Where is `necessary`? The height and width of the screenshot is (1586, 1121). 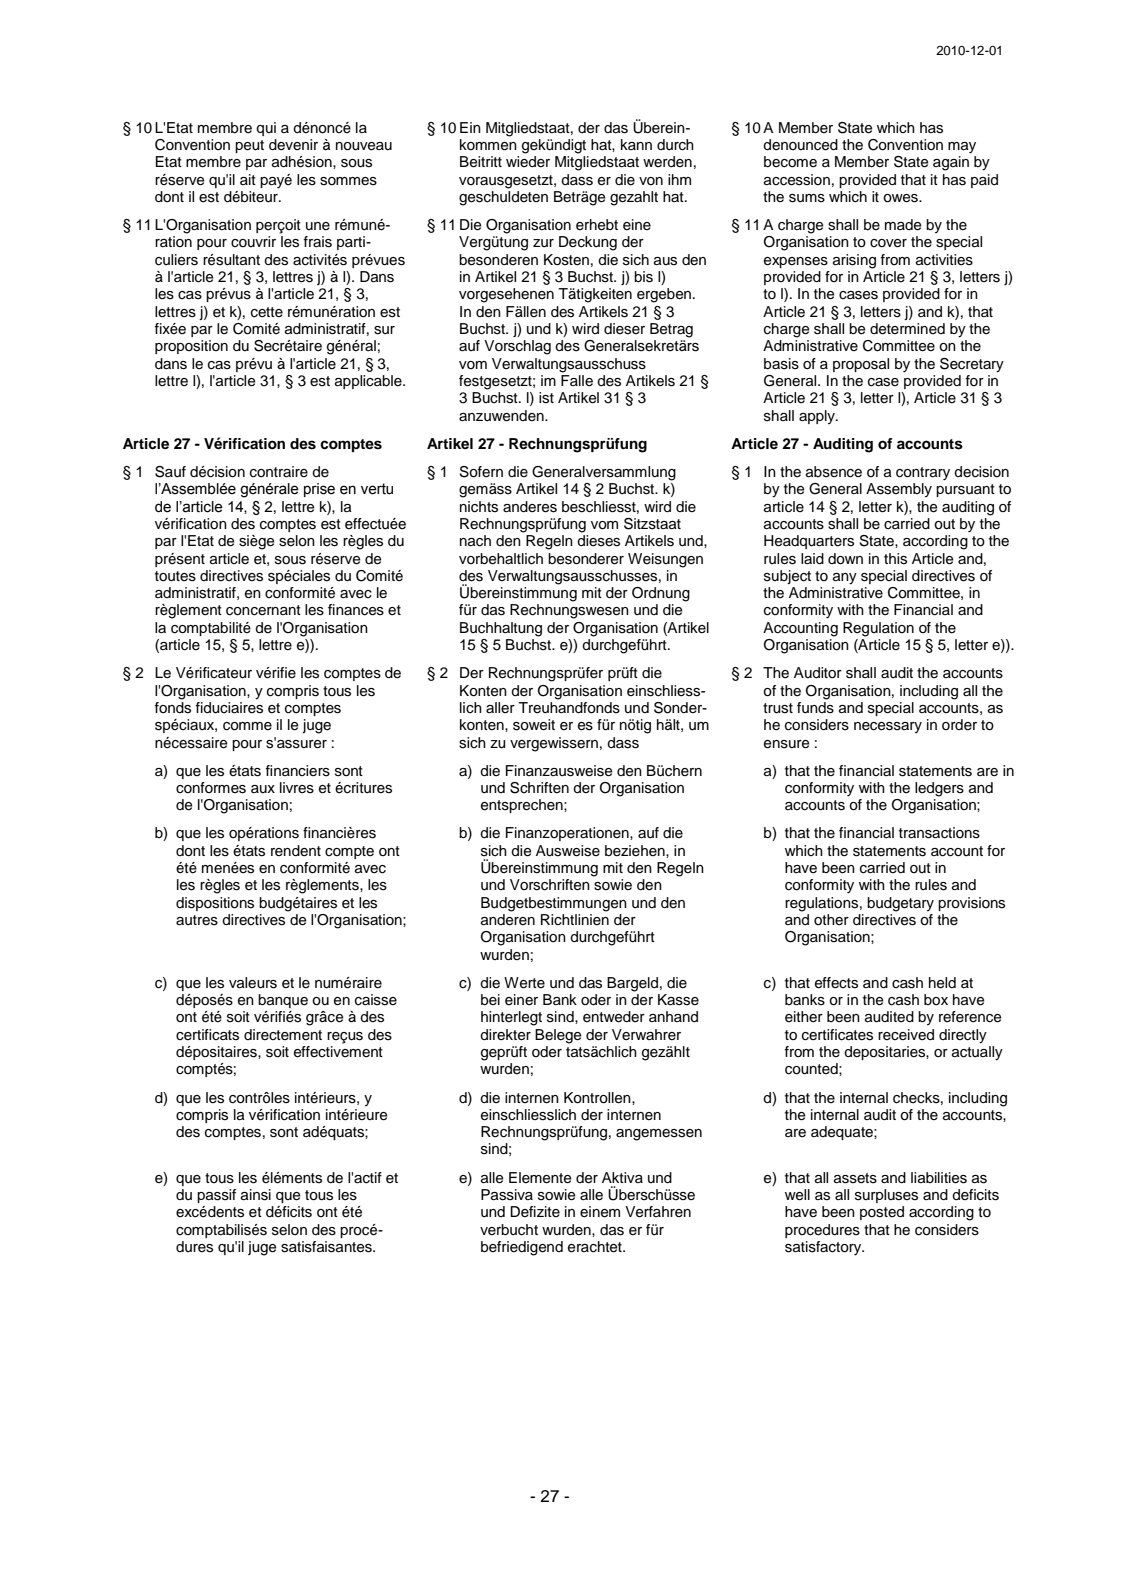 necessary is located at coordinates (888, 727).
